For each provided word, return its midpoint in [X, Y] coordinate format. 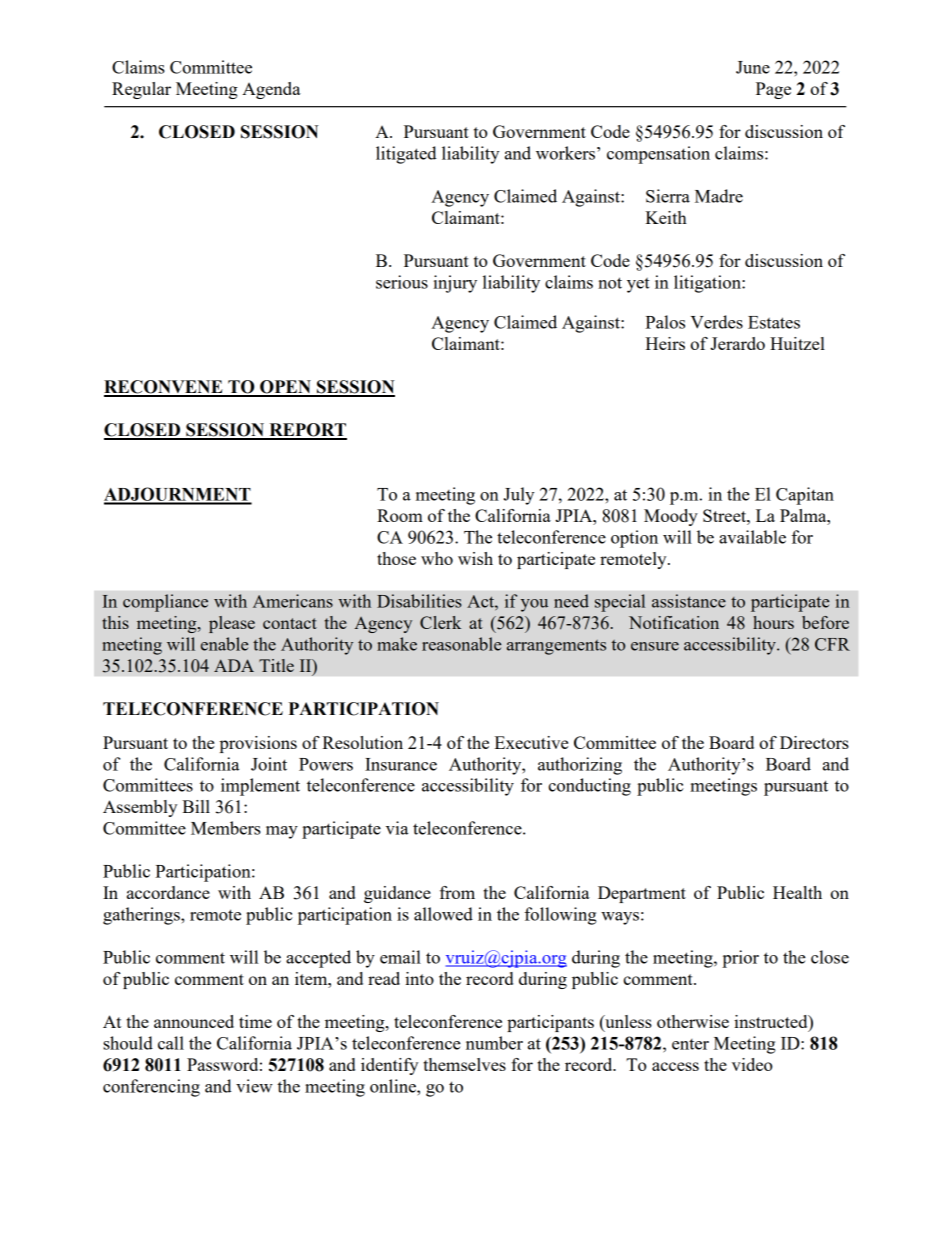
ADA [234, 665]
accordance [168, 892]
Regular [141, 90]
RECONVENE [164, 388]
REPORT [307, 431]
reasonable [461, 644]
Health [797, 892]
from [457, 892]
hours [773, 622]
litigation [708, 284]
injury [455, 284]
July [518, 496]
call [171, 1043]
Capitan [805, 496]
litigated [406, 155]
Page [773, 90]
